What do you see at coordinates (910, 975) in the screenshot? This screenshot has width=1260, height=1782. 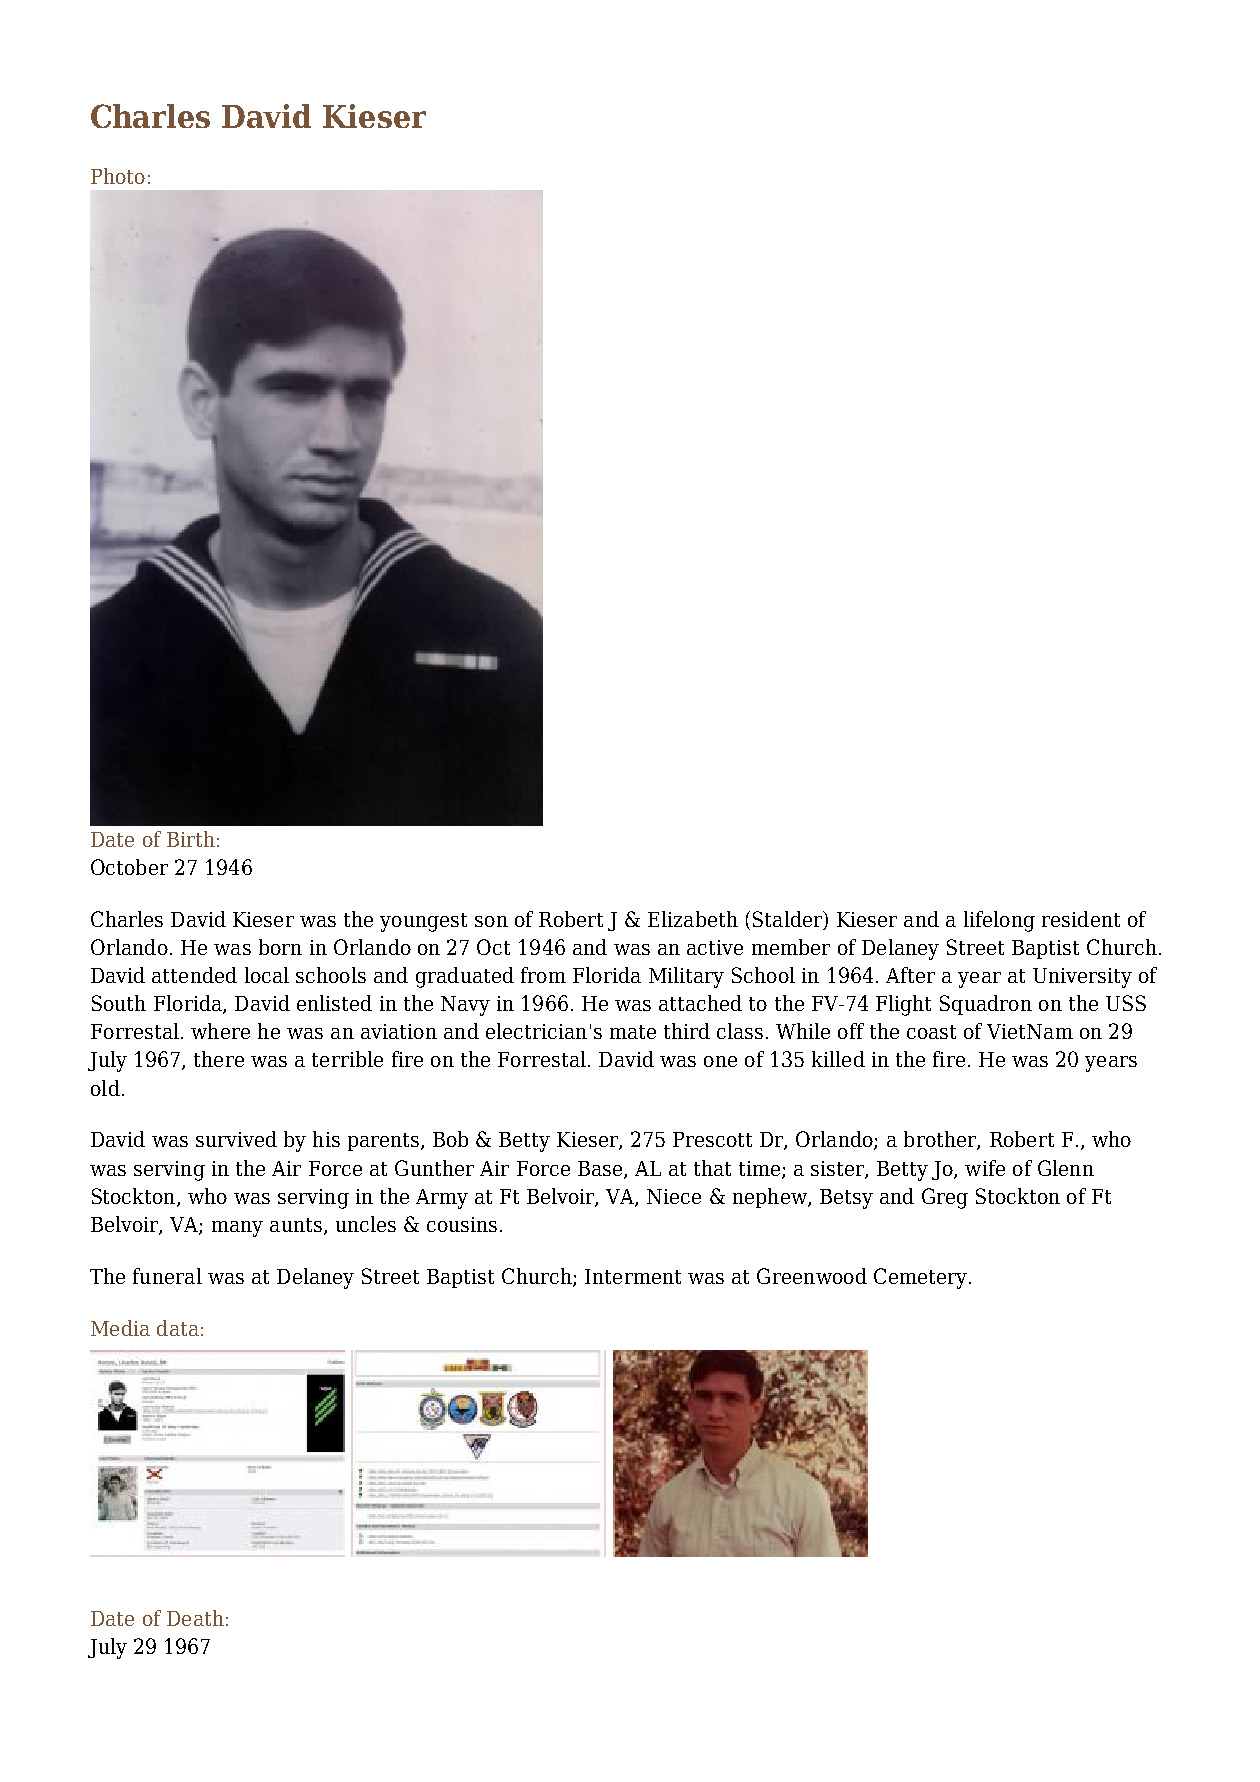 I see `After` at bounding box center [910, 975].
